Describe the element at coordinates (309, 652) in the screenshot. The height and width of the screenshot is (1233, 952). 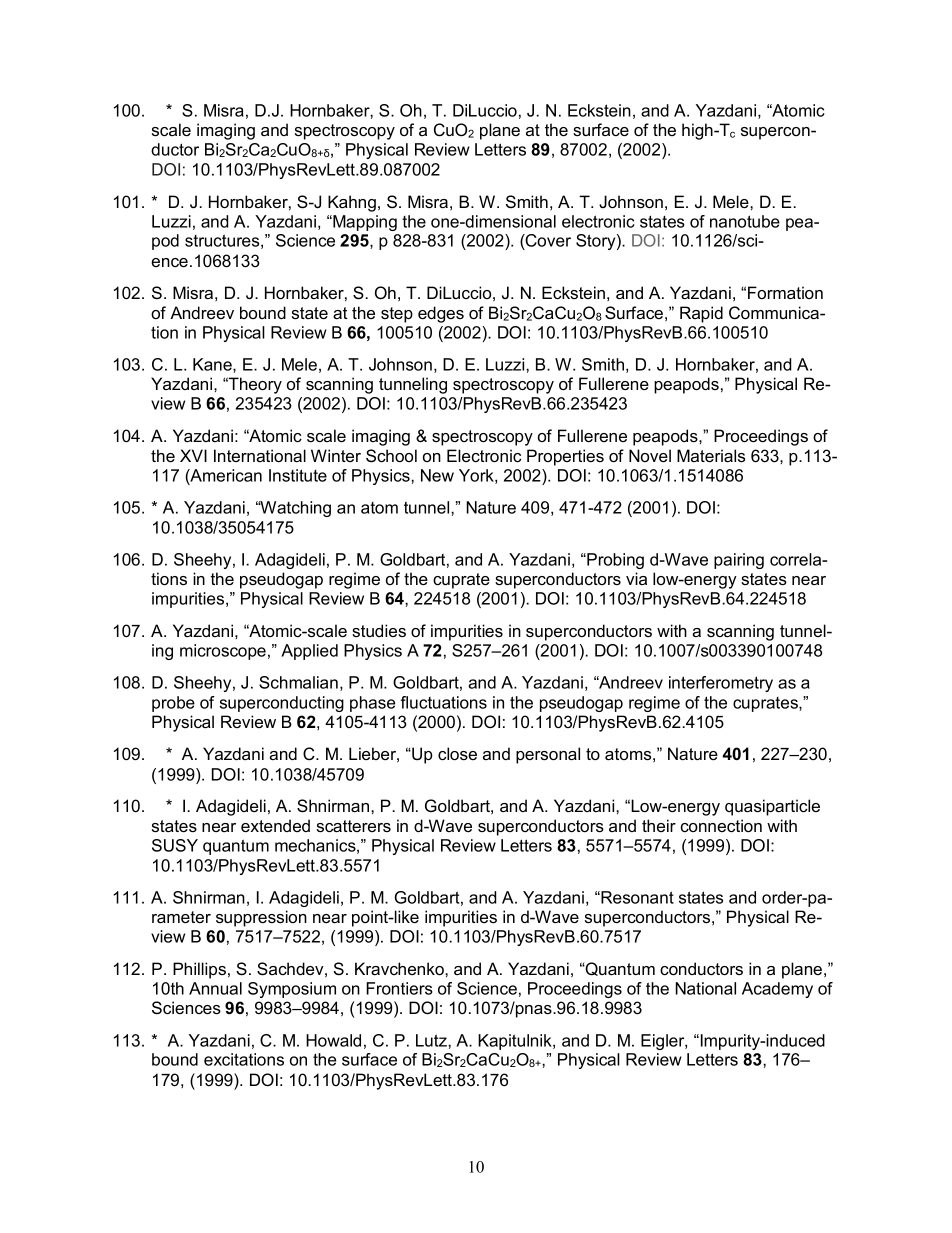
I see `Applied` at that location.
